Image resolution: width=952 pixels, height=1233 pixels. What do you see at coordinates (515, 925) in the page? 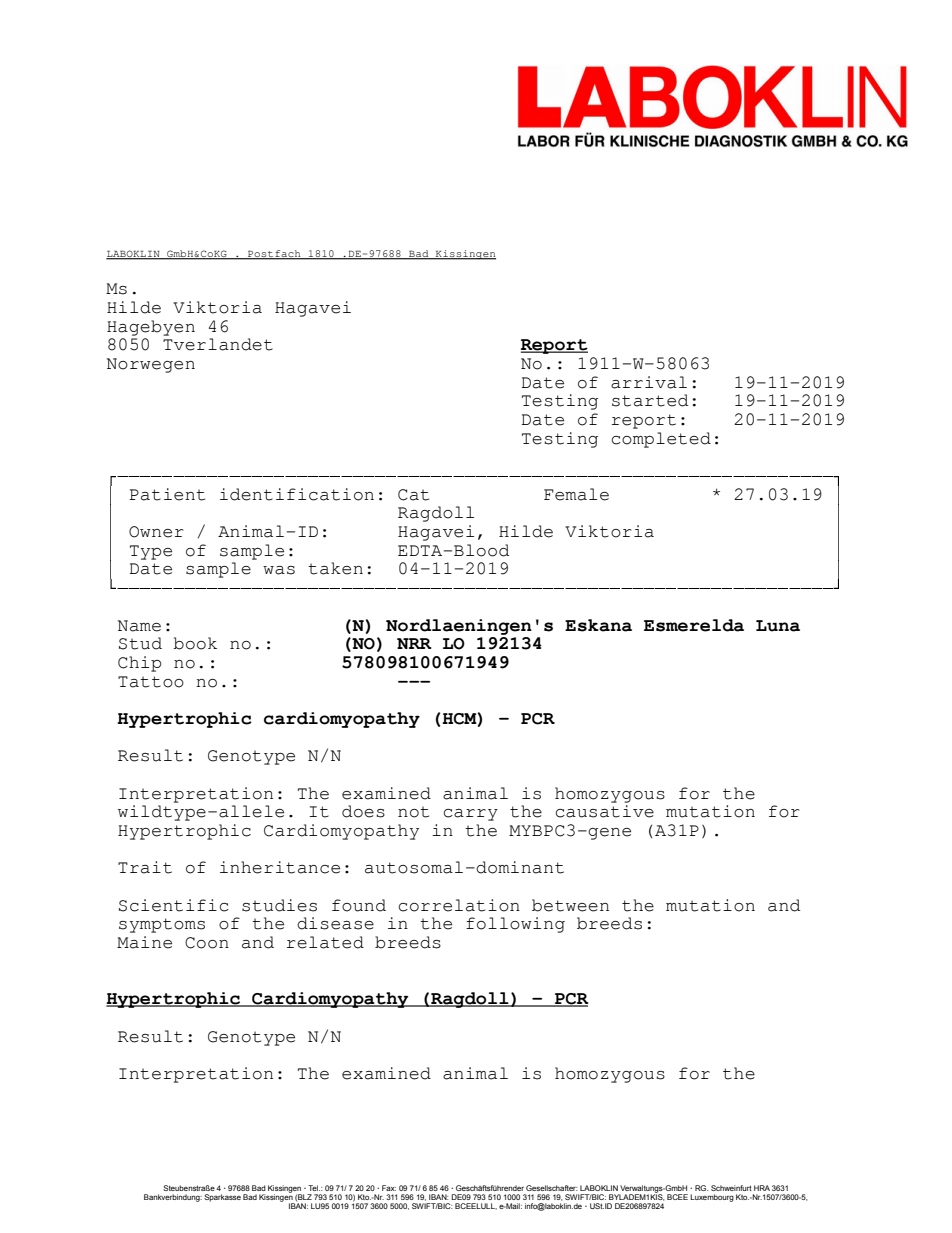
I see `following` at bounding box center [515, 925].
